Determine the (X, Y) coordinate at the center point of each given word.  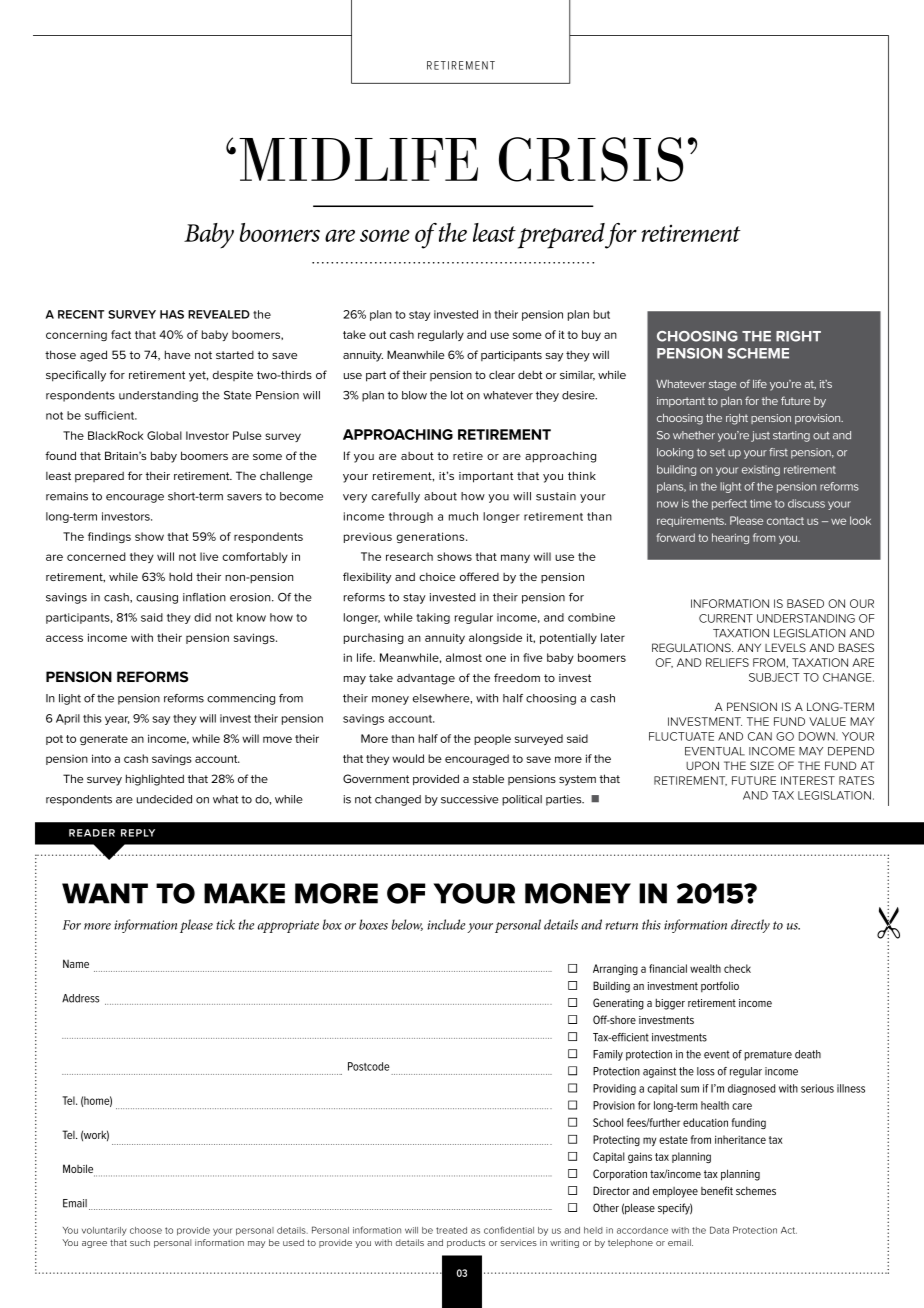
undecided (164, 799)
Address (80, 998)
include (447, 924)
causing (157, 598)
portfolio (720, 986)
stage (722, 385)
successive (469, 799)
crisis (591, 159)
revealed (219, 314)
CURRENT (726, 618)
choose (146, 1230)
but (601, 314)
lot (457, 395)
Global (164, 435)
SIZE (762, 765)
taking (433, 618)
